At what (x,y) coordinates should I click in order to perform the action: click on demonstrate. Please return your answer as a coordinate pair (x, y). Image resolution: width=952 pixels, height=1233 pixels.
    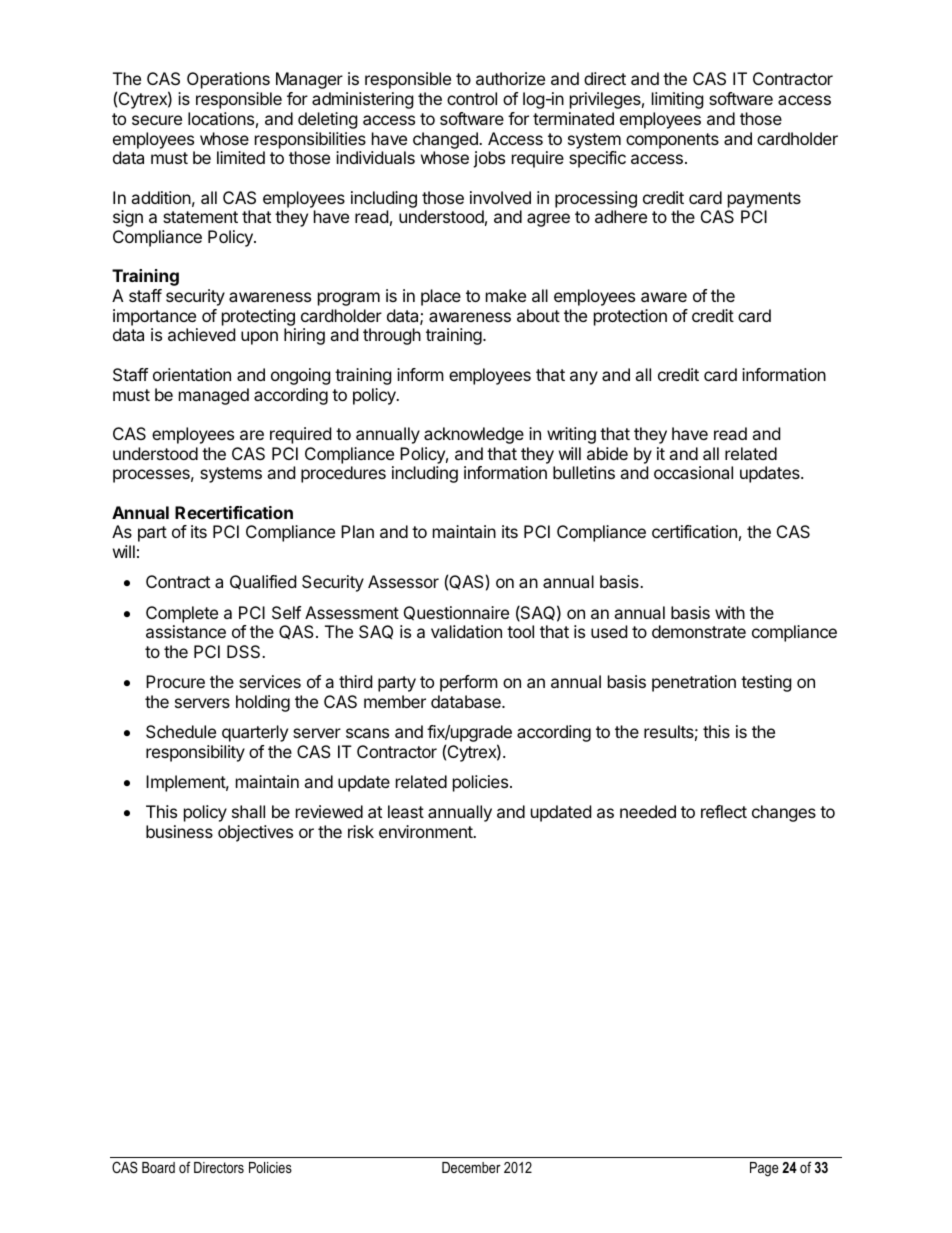
    Looking at the image, I should click on (699, 631).
